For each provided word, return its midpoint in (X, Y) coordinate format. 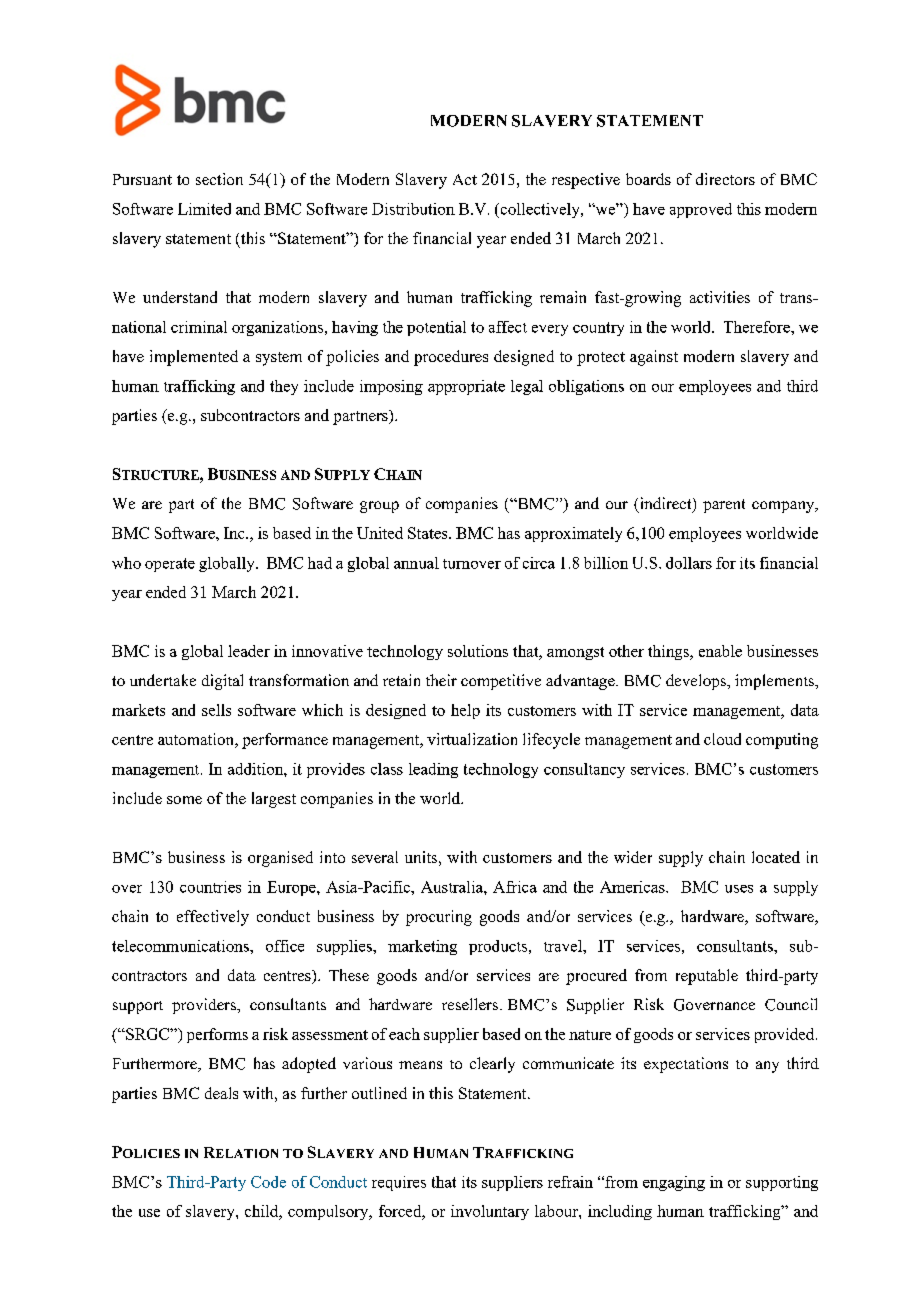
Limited (204, 209)
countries (210, 887)
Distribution (413, 209)
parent (724, 506)
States (429, 533)
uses (739, 889)
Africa (515, 887)
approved (701, 210)
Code (268, 1182)
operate (170, 565)
